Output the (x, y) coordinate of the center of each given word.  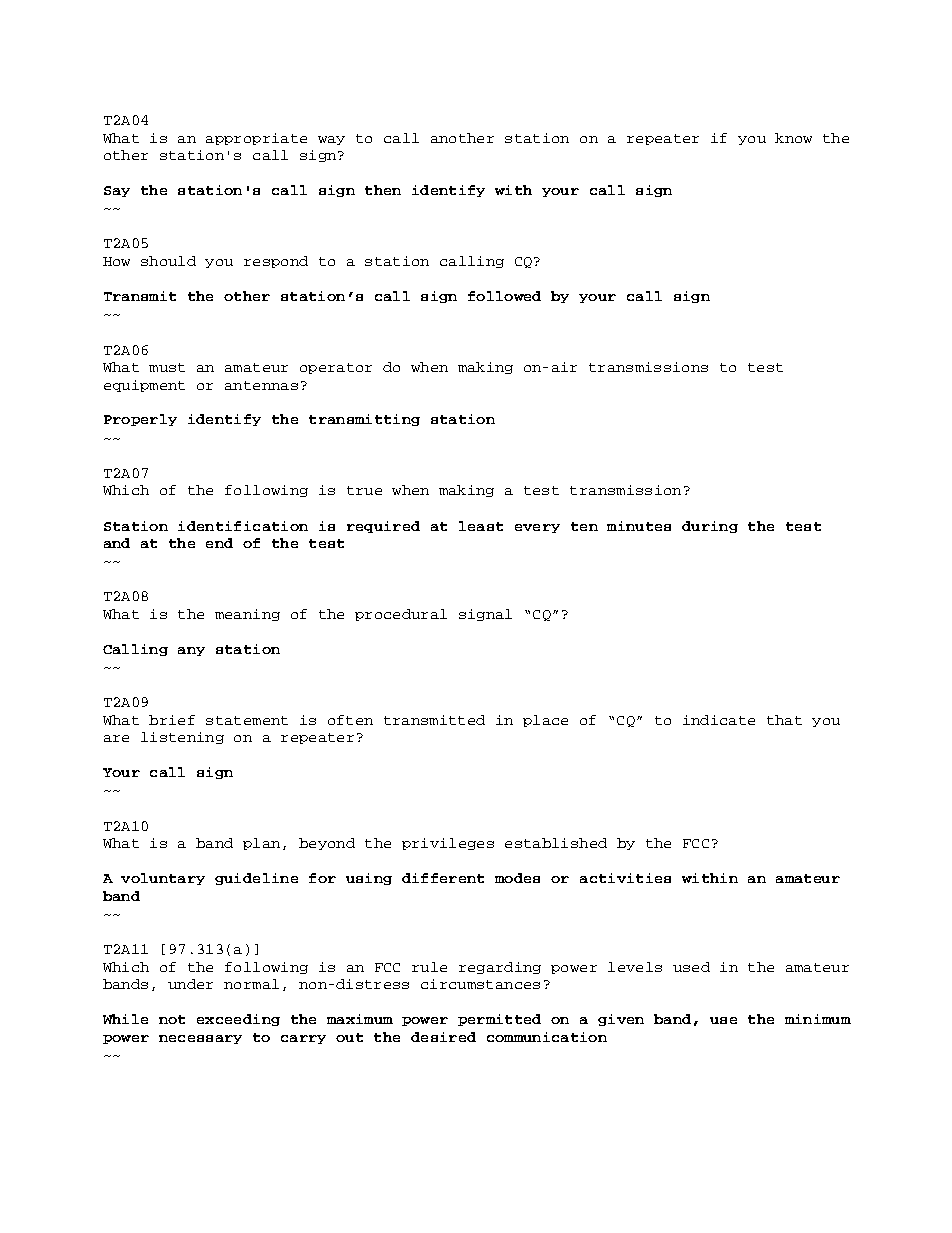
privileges (448, 844)
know (793, 138)
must (167, 367)
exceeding (238, 1020)
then (383, 190)
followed (504, 296)
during (710, 527)
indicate (719, 720)
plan (261, 844)
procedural (401, 615)
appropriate (256, 139)
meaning (247, 615)
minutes (639, 526)
